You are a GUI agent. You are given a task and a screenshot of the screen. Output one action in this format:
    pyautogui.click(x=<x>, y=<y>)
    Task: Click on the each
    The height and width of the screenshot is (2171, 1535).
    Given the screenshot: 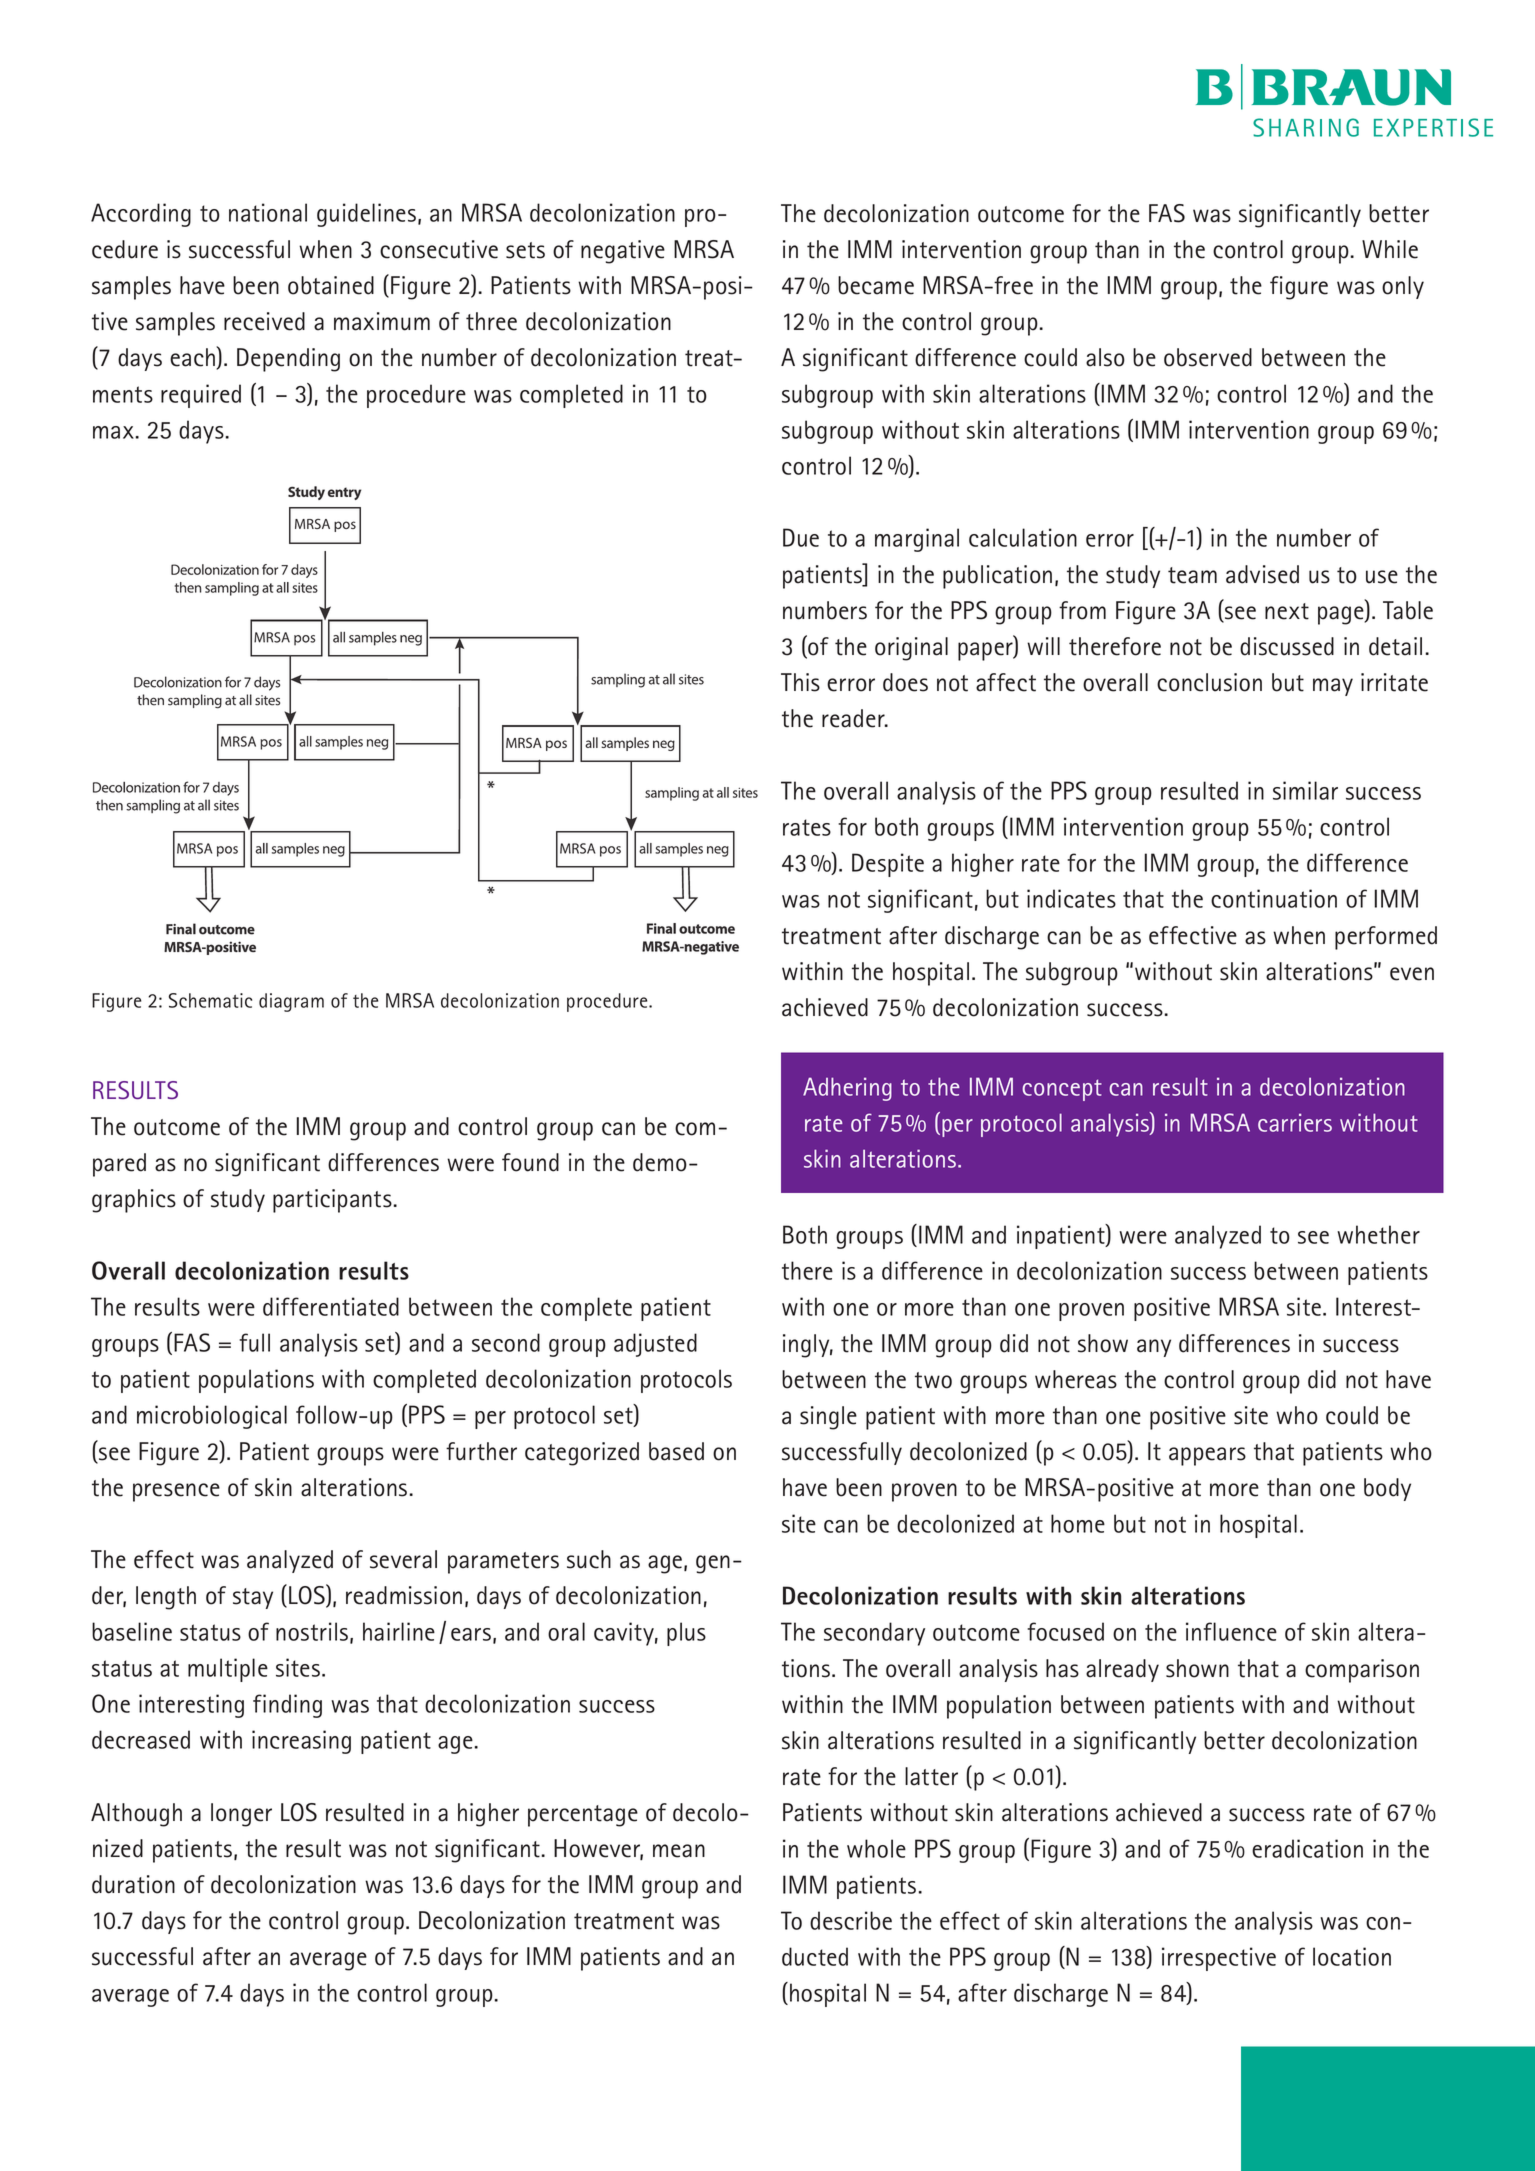 What is the action you would take?
    pyautogui.click(x=193, y=357)
